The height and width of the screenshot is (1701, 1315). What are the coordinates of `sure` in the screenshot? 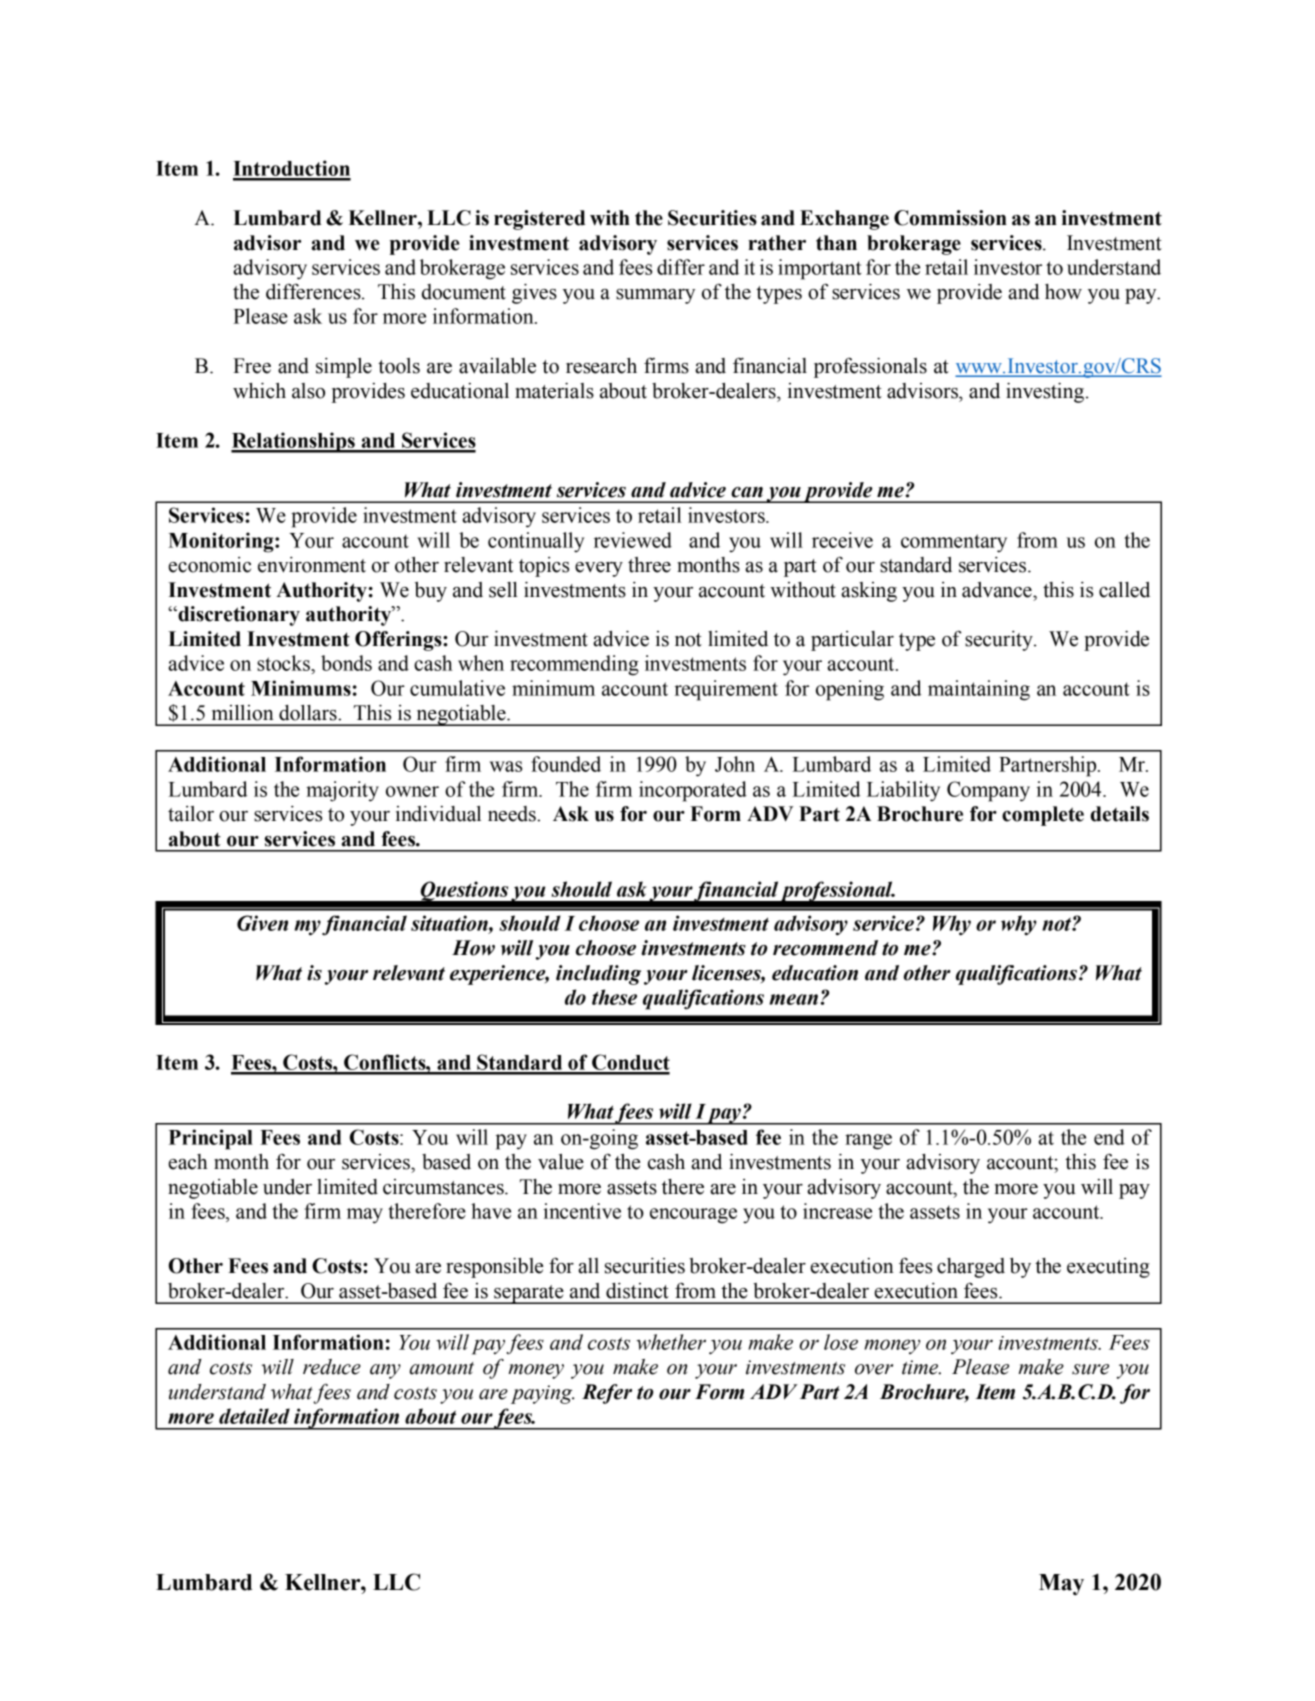 It's located at (1090, 1369).
